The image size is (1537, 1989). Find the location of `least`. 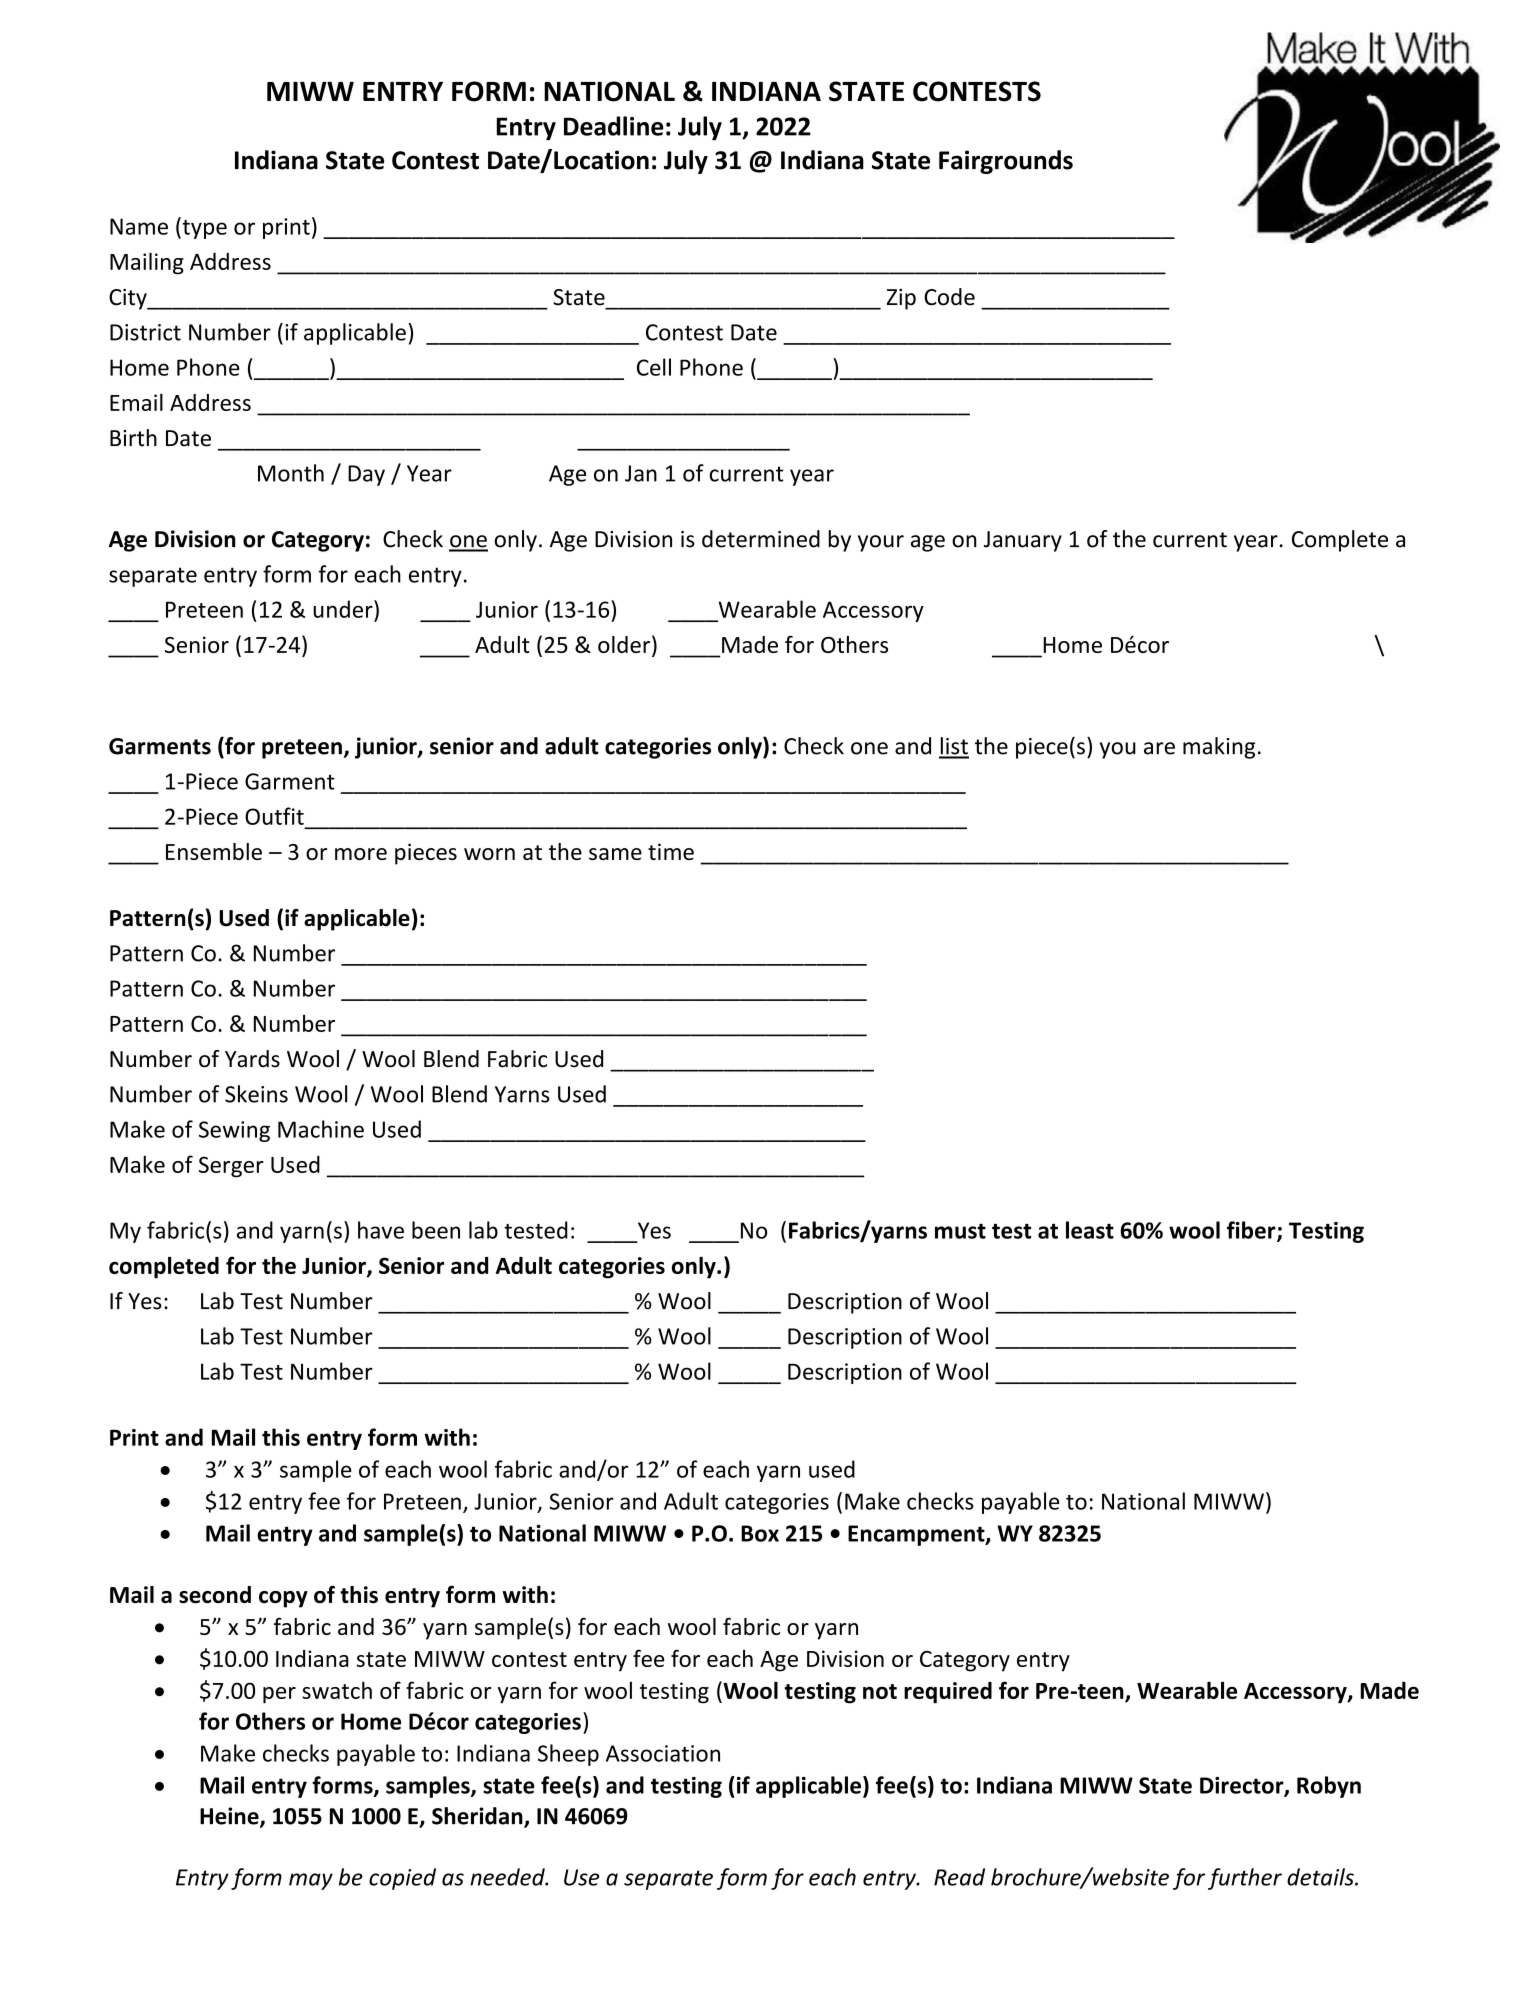

least is located at coordinates (1090, 1230).
